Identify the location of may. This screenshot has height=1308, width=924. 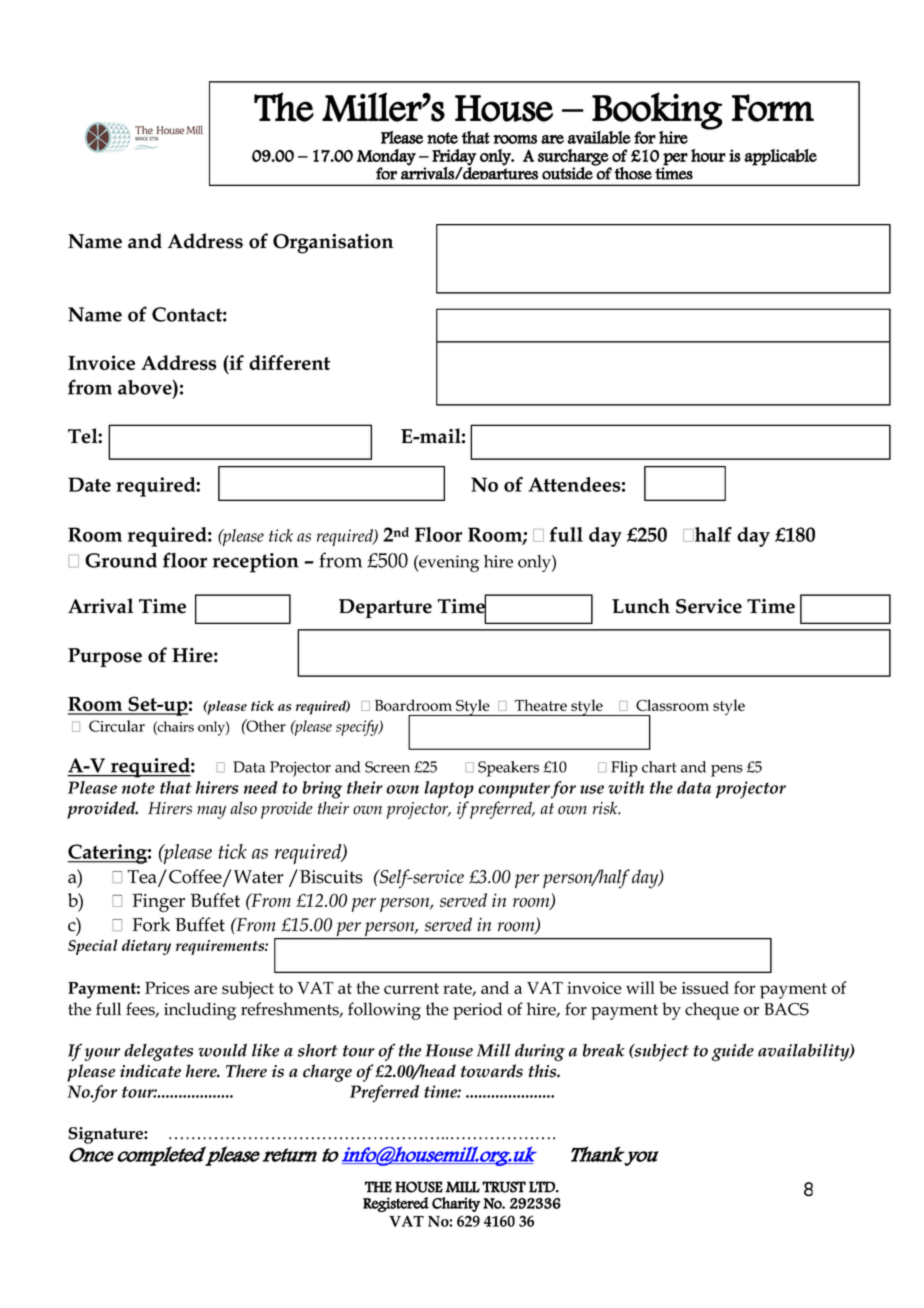
(211, 812).
